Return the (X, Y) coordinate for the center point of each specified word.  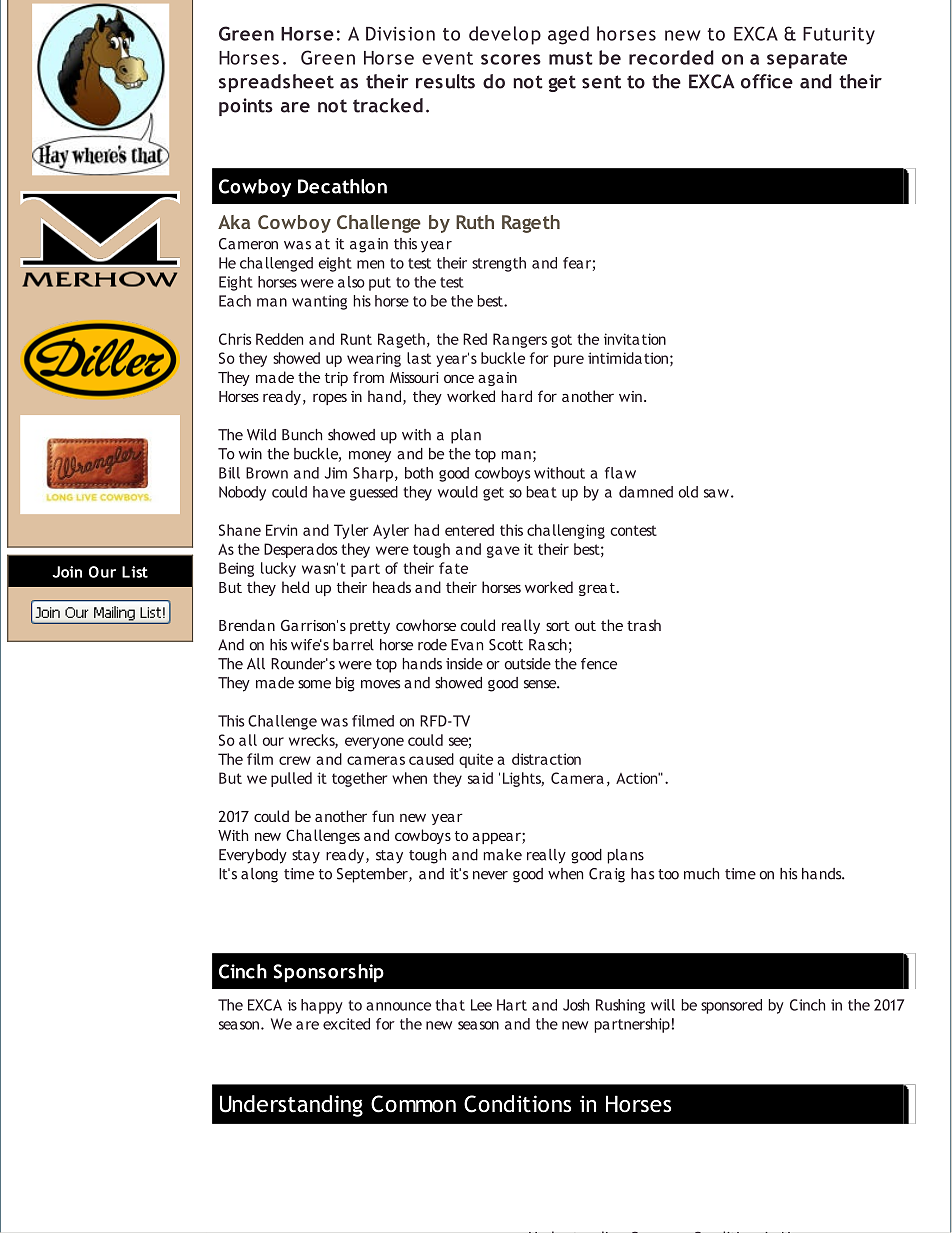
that (450, 1005)
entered (469, 530)
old (688, 492)
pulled (291, 779)
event (447, 58)
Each (235, 301)
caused (431, 759)
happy (322, 1006)
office (767, 81)
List (135, 572)
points (246, 107)
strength (499, 264)
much (701, 874)
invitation (635, 339)
